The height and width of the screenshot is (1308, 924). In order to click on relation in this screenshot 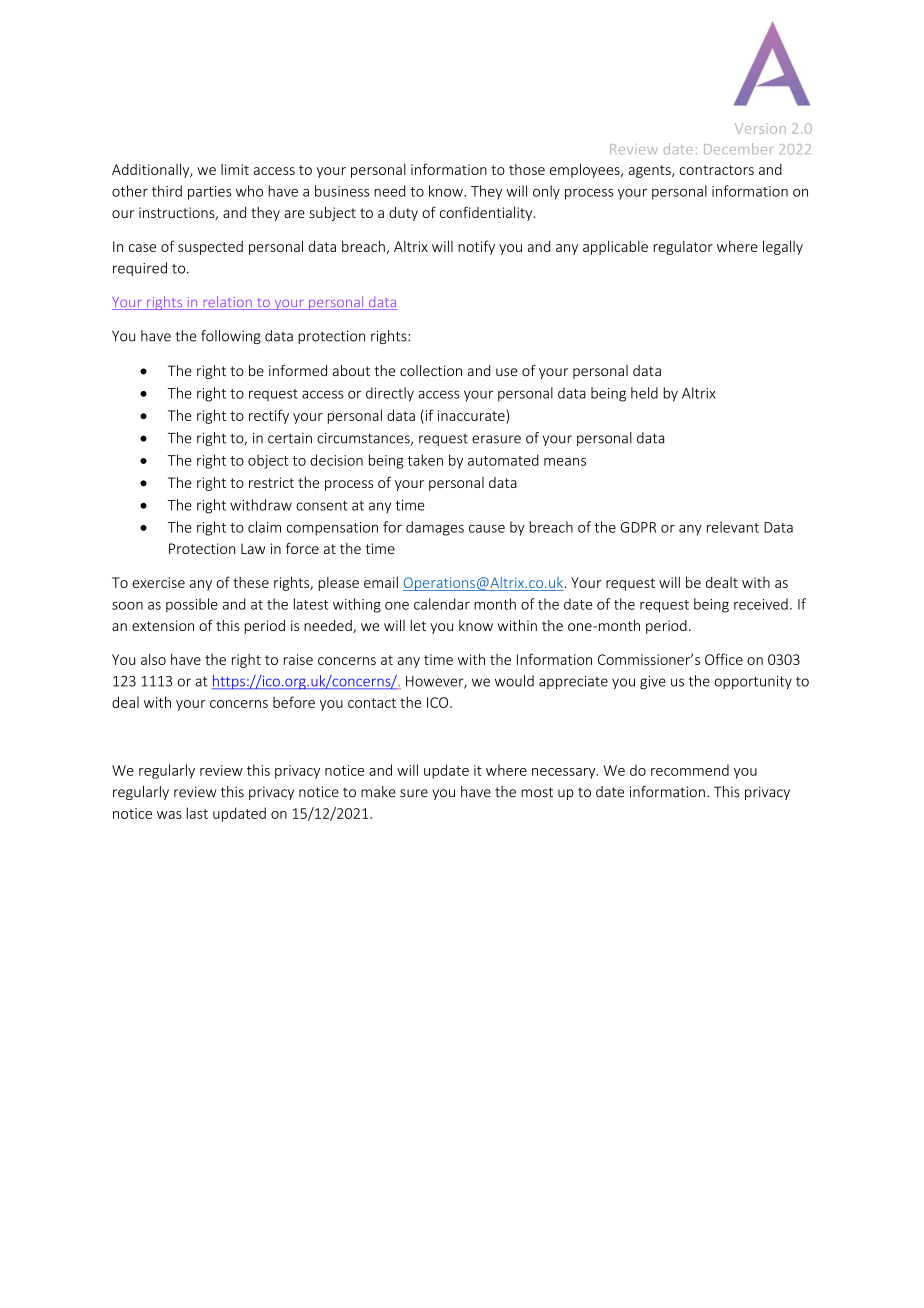, I will do `click(227, 303)`.
